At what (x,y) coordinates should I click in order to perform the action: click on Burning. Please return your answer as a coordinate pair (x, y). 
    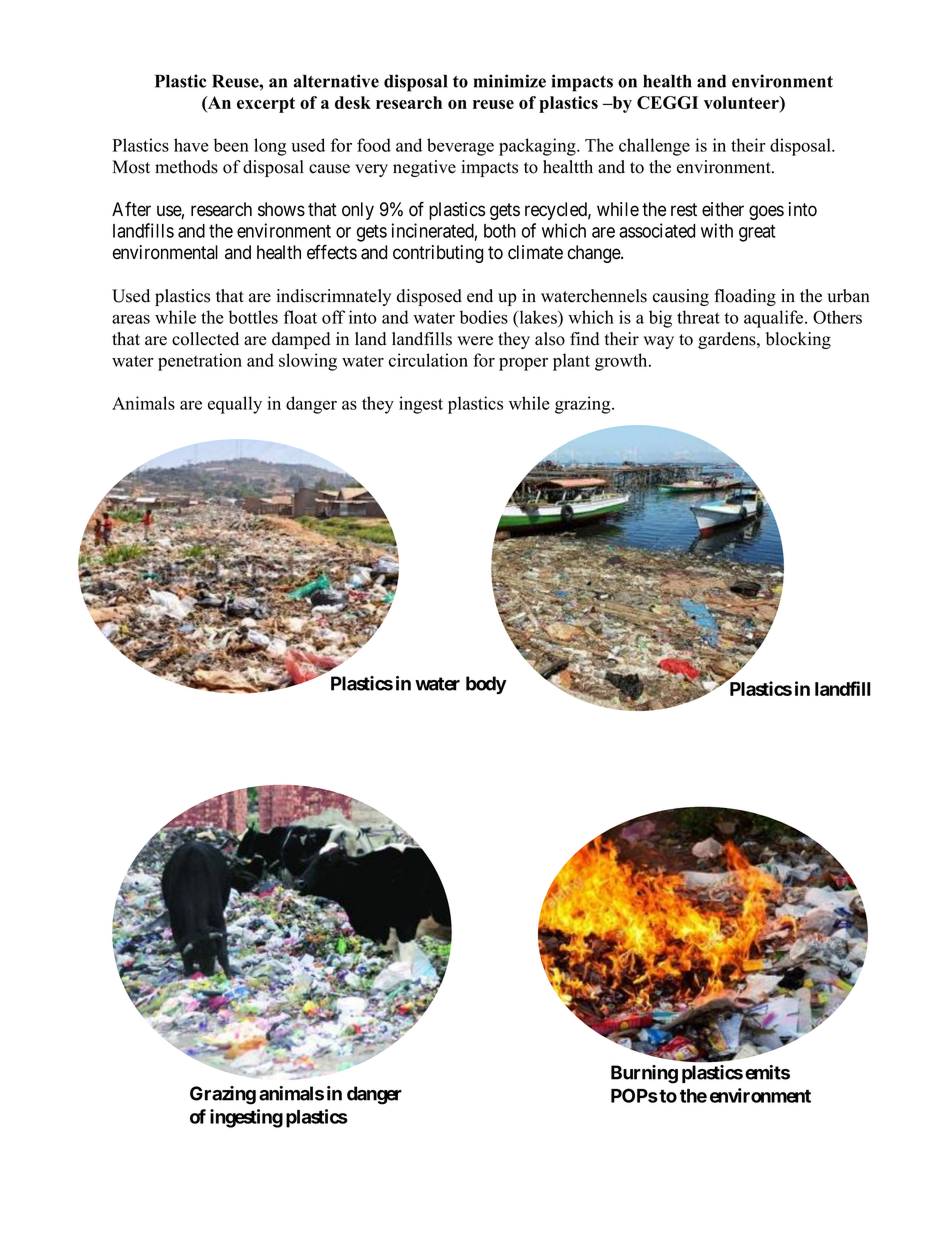
    Looking at the image, I should click on (644, 1074).
